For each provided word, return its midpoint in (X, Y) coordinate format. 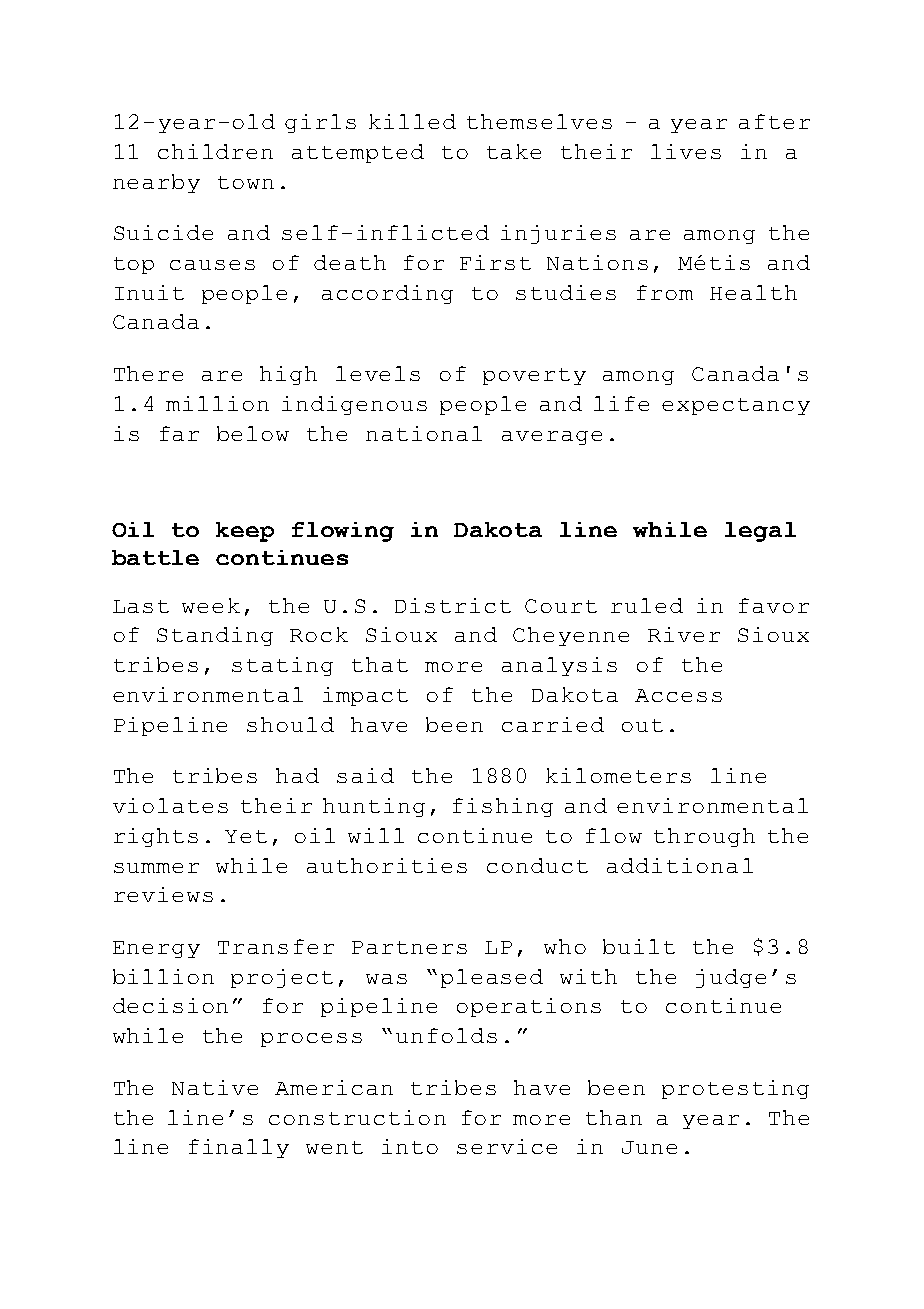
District (453, 605)
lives (686, 151)
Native (215, 1087)
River (684, 634)
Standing (215, 636)
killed (412, 121)
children (215, 151)
